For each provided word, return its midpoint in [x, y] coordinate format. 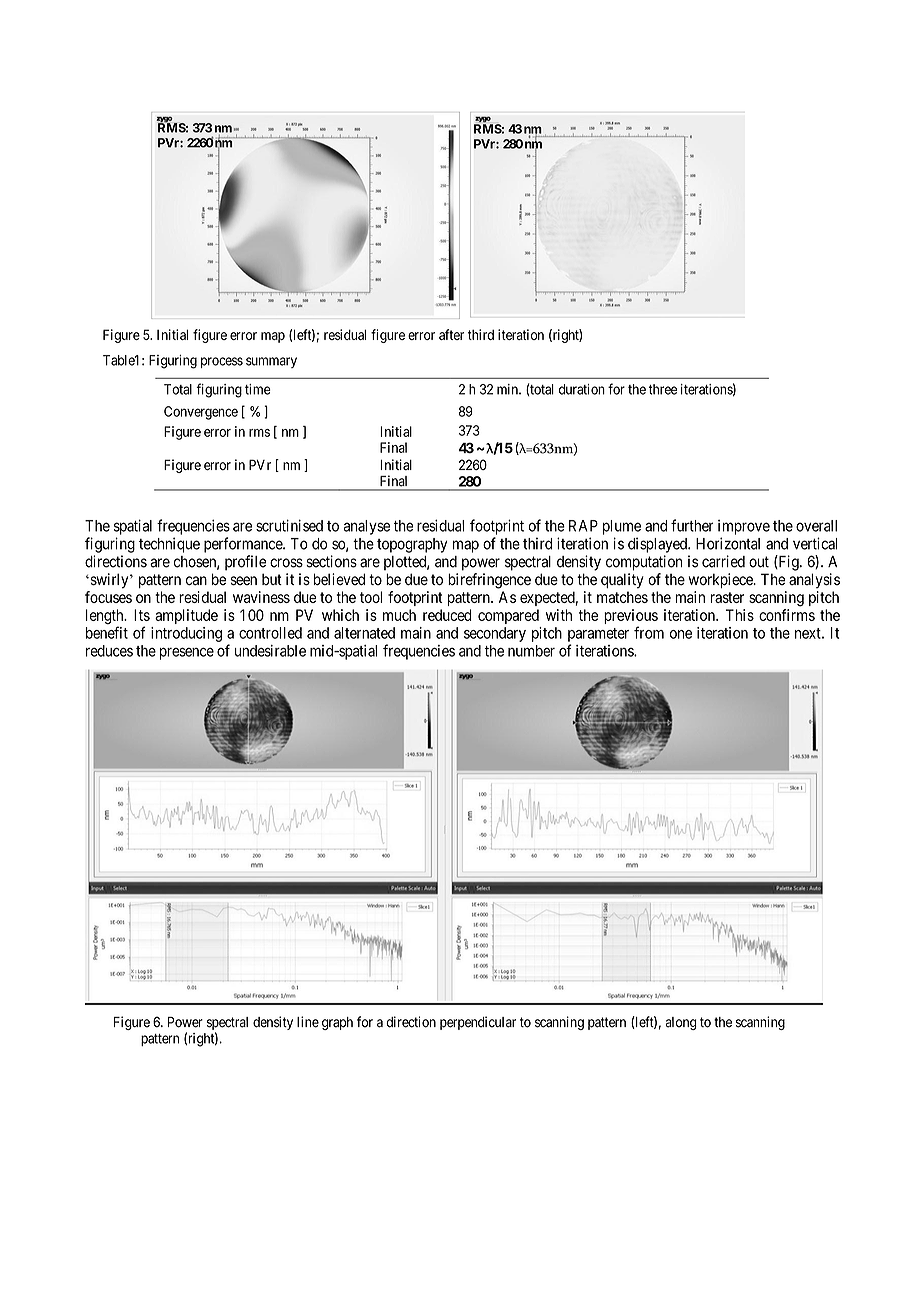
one [681, 634]
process [222, 362]
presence [187, 653]
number [531, 651]
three [663, 389]
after [451, 334]
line [308, 1022]
